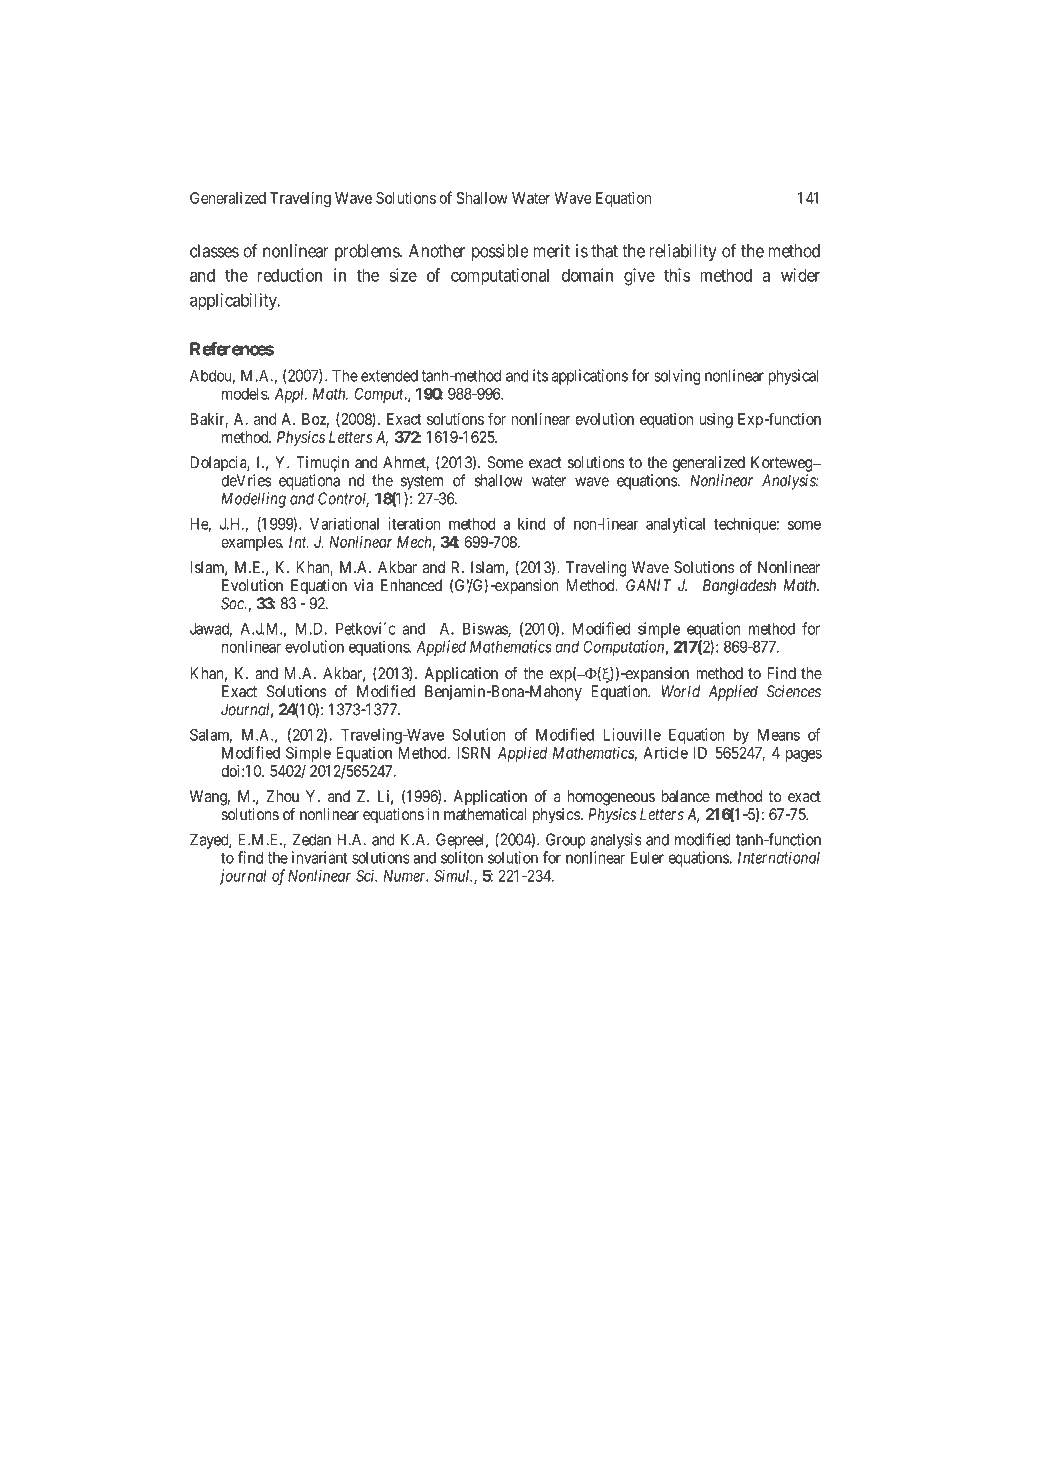 Image resolution: width=1044 pixels, height=1476 pixels. I want to click on invariant, so click(319, 857).
